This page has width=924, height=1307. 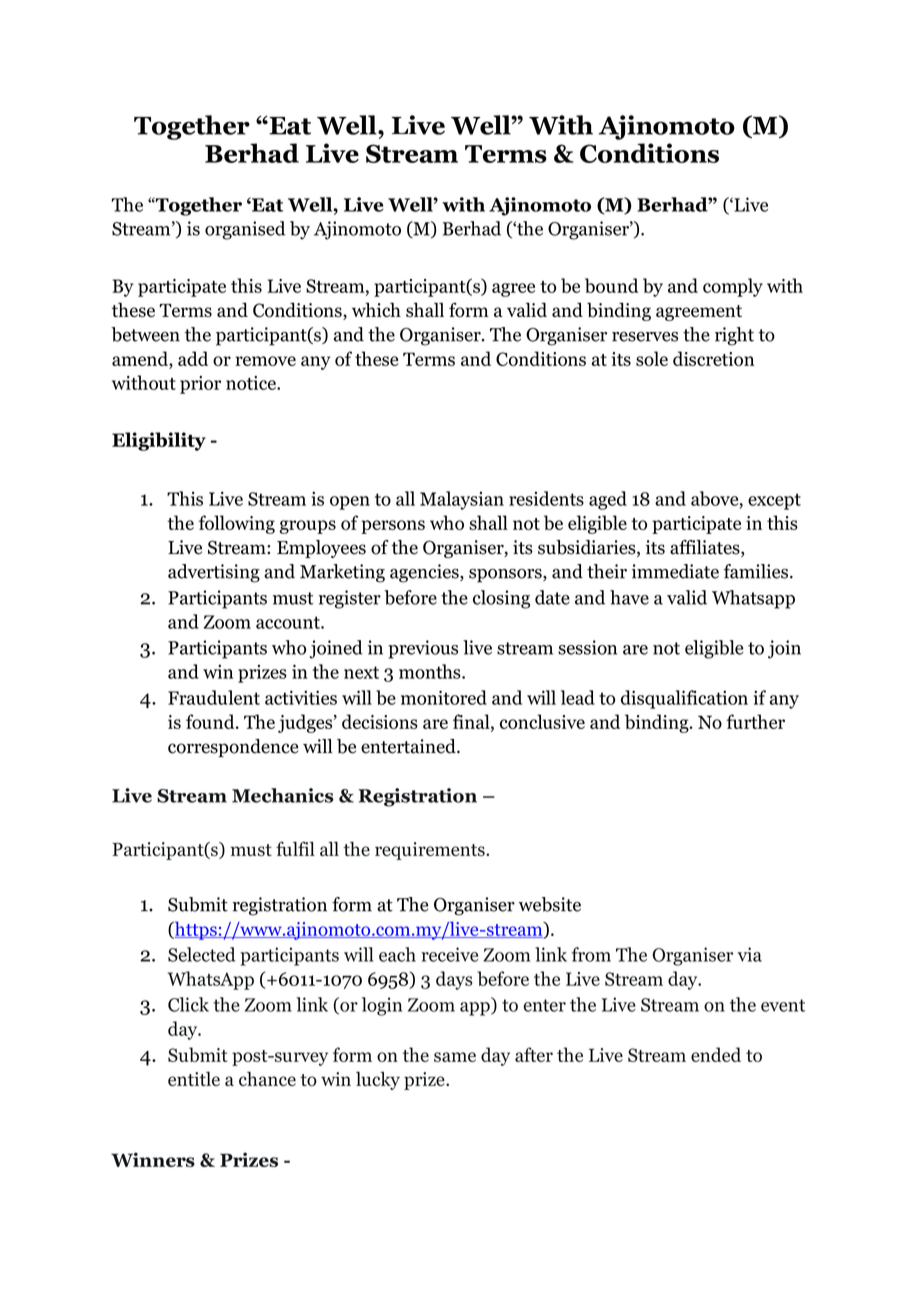 What do you see at coordinates (749, 954) in the page?
I see `via` at bounding box center [749, 954].
